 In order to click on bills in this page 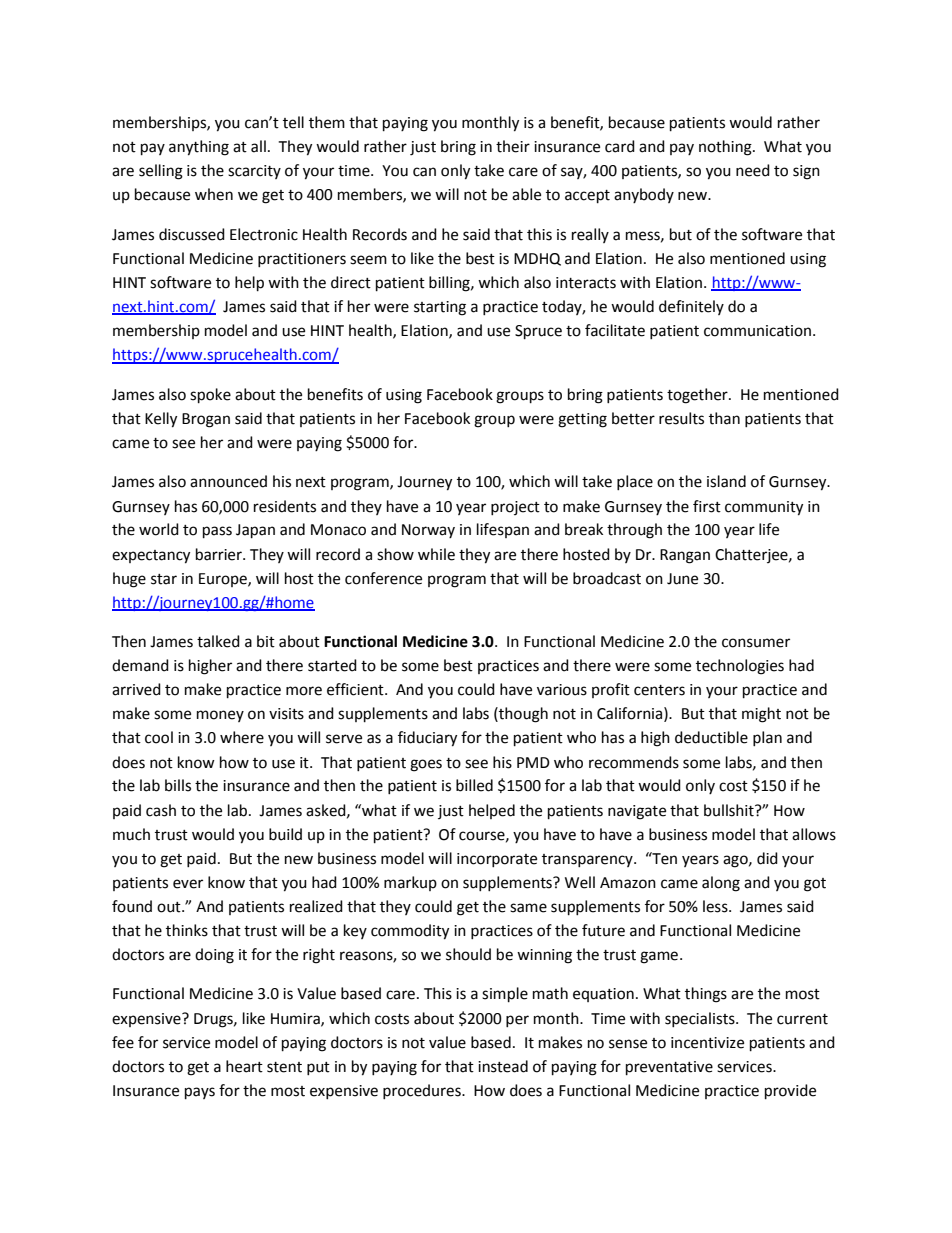, I will do `click(178, 785)`.
